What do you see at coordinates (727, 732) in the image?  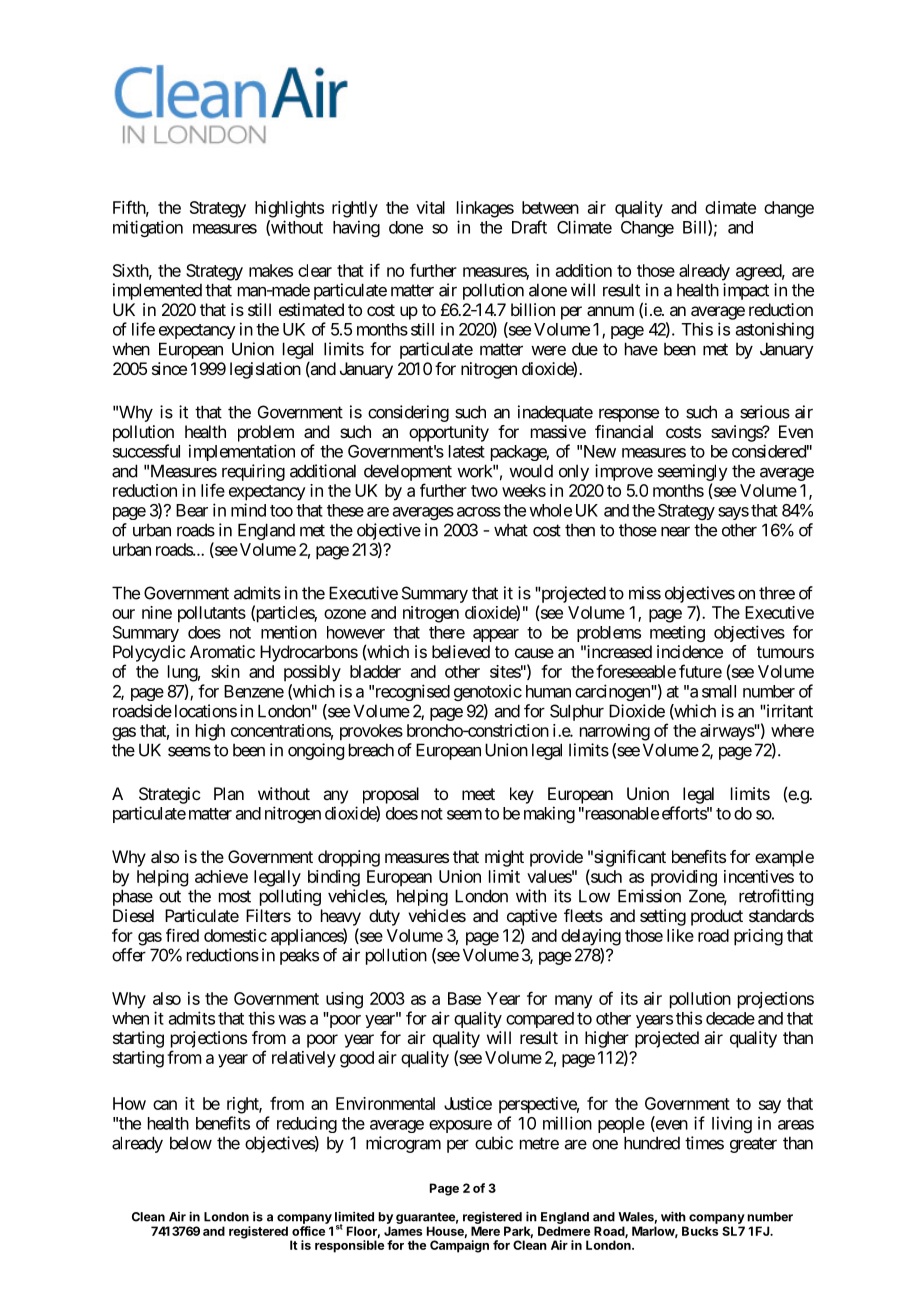 I see `airways` at bounding box center [727, 732].
